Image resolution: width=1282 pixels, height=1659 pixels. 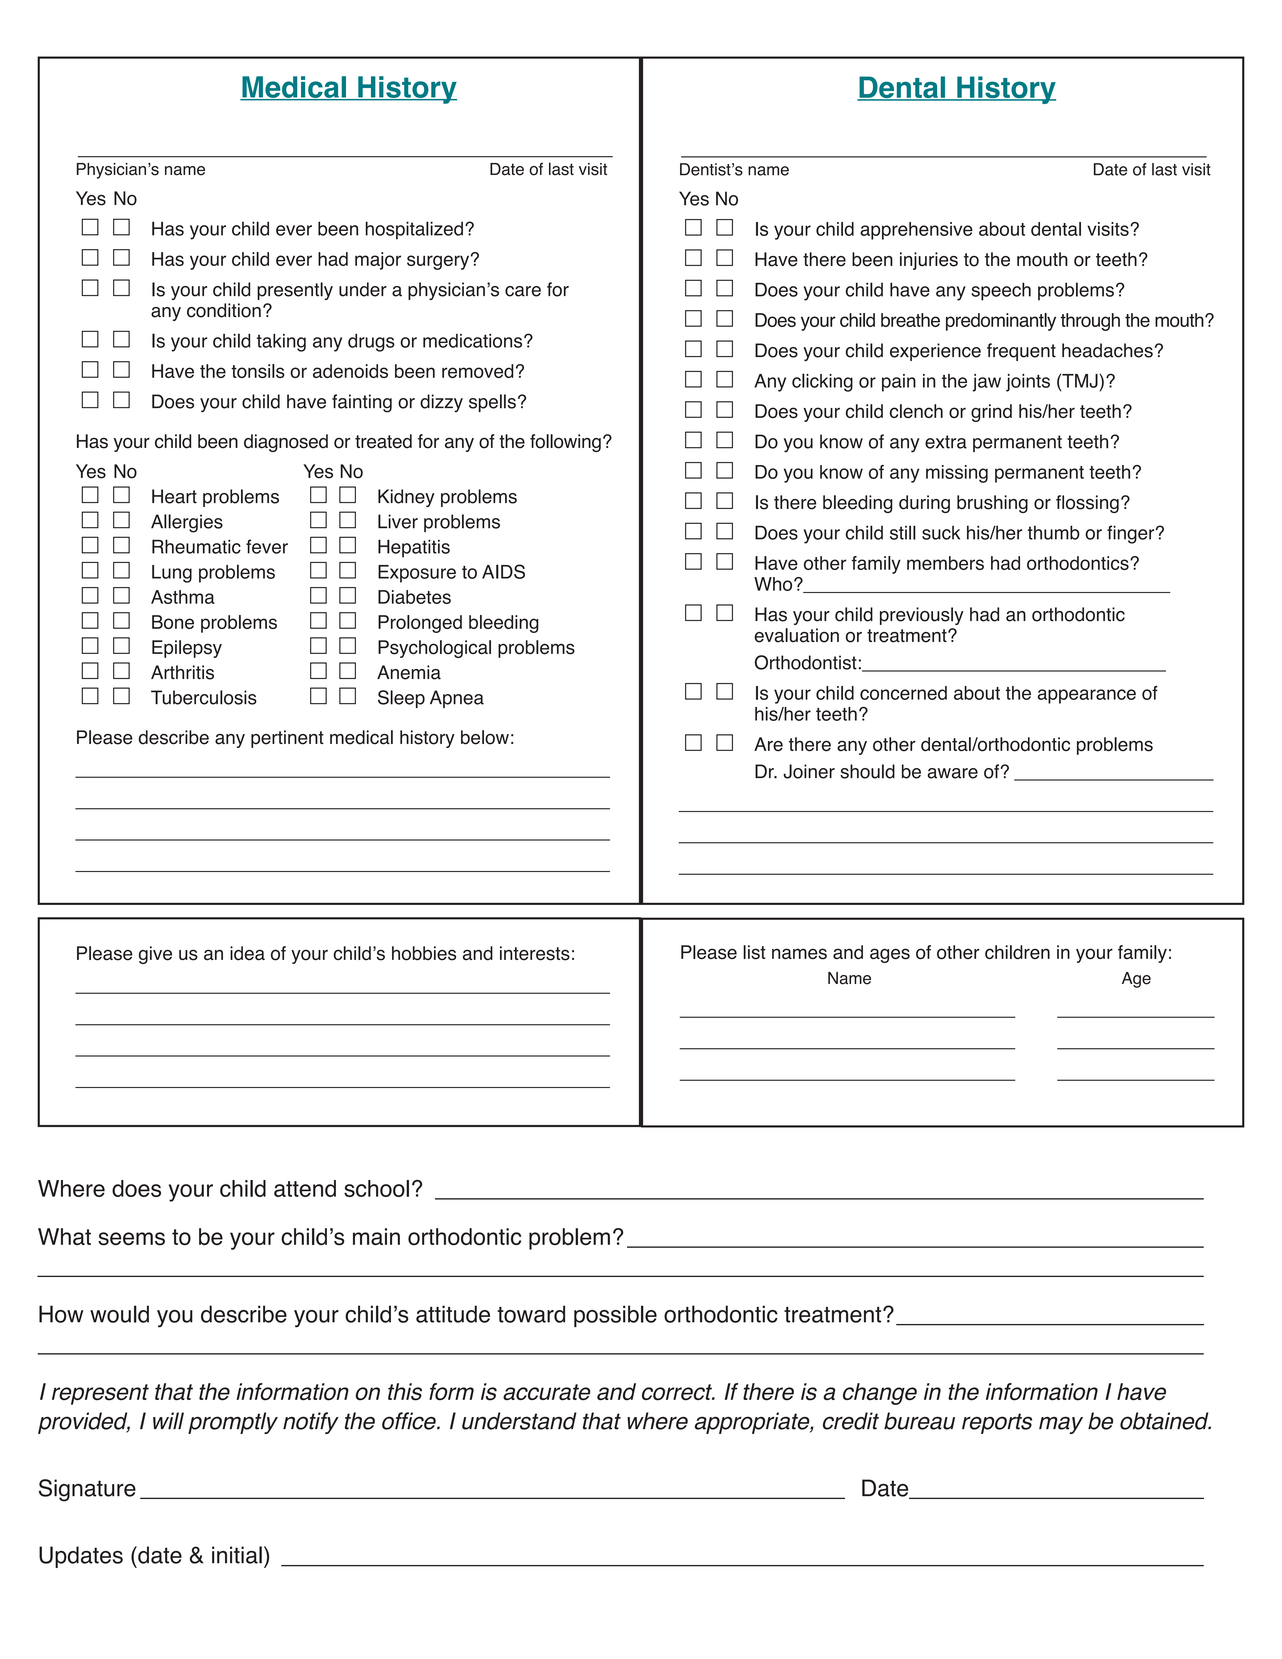 What do you see at coordinates (890, 955) in the screenshot?
I see `ages` at bounding box center [890, 955].
